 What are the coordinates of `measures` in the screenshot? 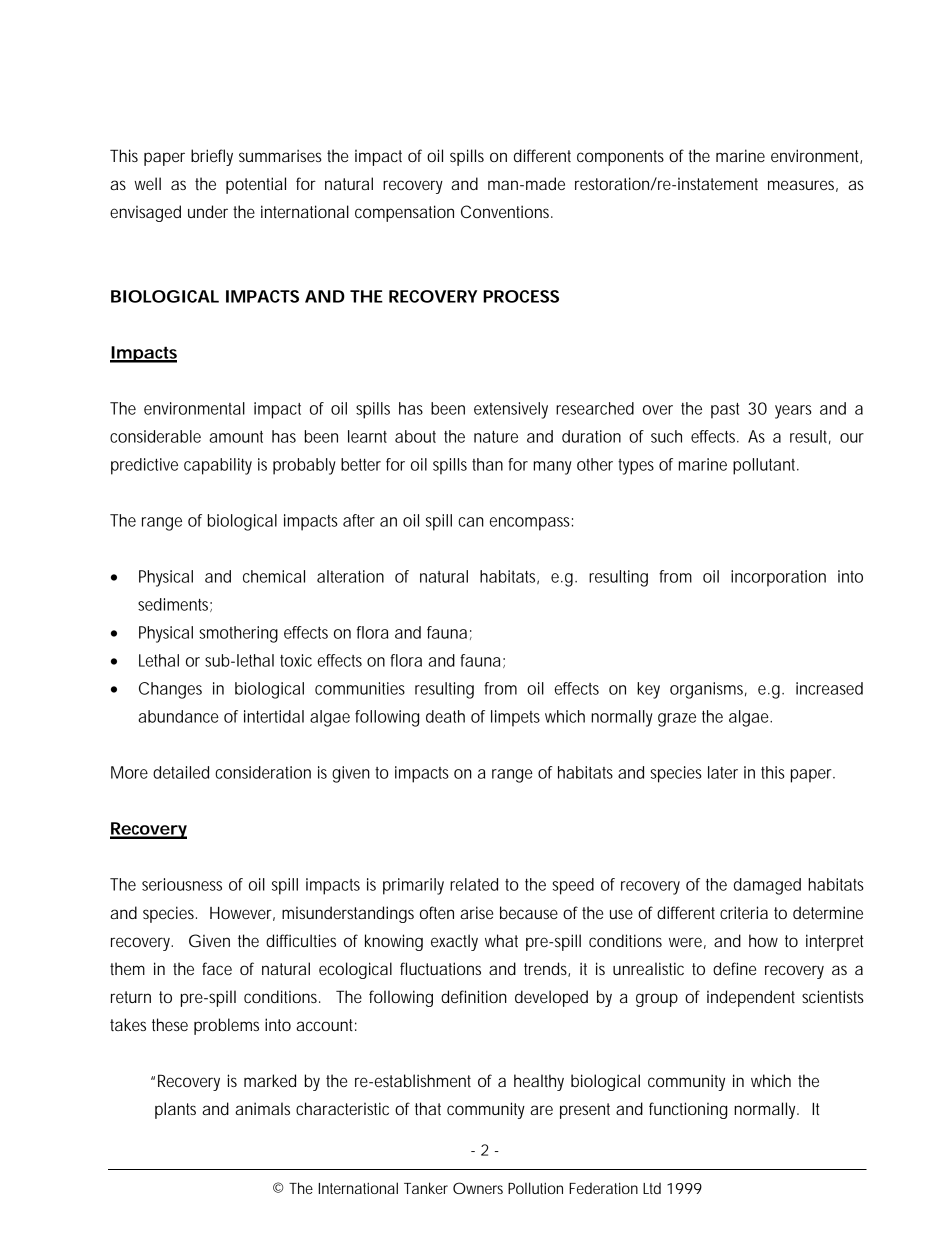 It's located at (803, 186).
